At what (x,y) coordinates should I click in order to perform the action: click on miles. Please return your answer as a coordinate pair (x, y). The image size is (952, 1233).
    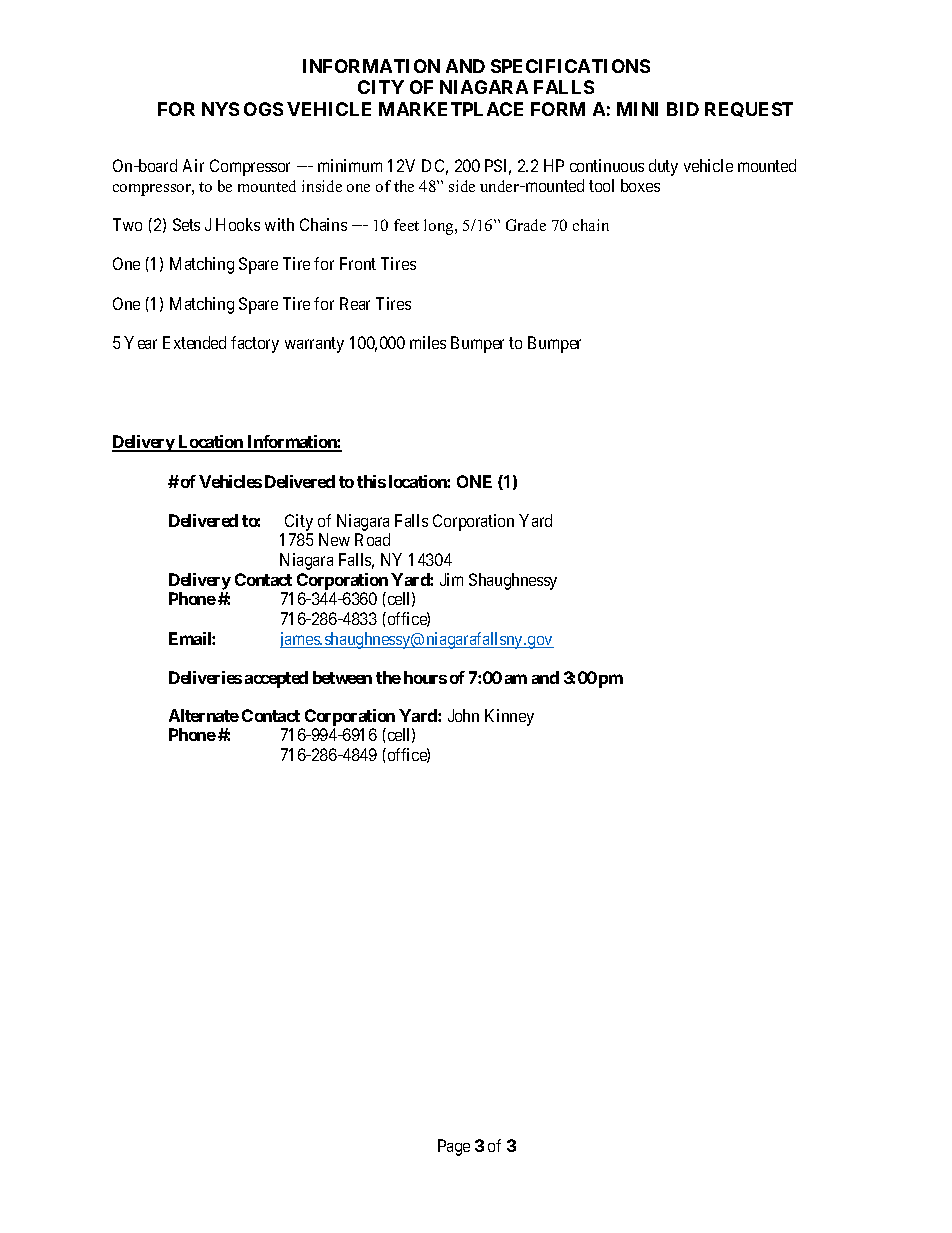
    Looking at the image, I should click on (428, 342).
